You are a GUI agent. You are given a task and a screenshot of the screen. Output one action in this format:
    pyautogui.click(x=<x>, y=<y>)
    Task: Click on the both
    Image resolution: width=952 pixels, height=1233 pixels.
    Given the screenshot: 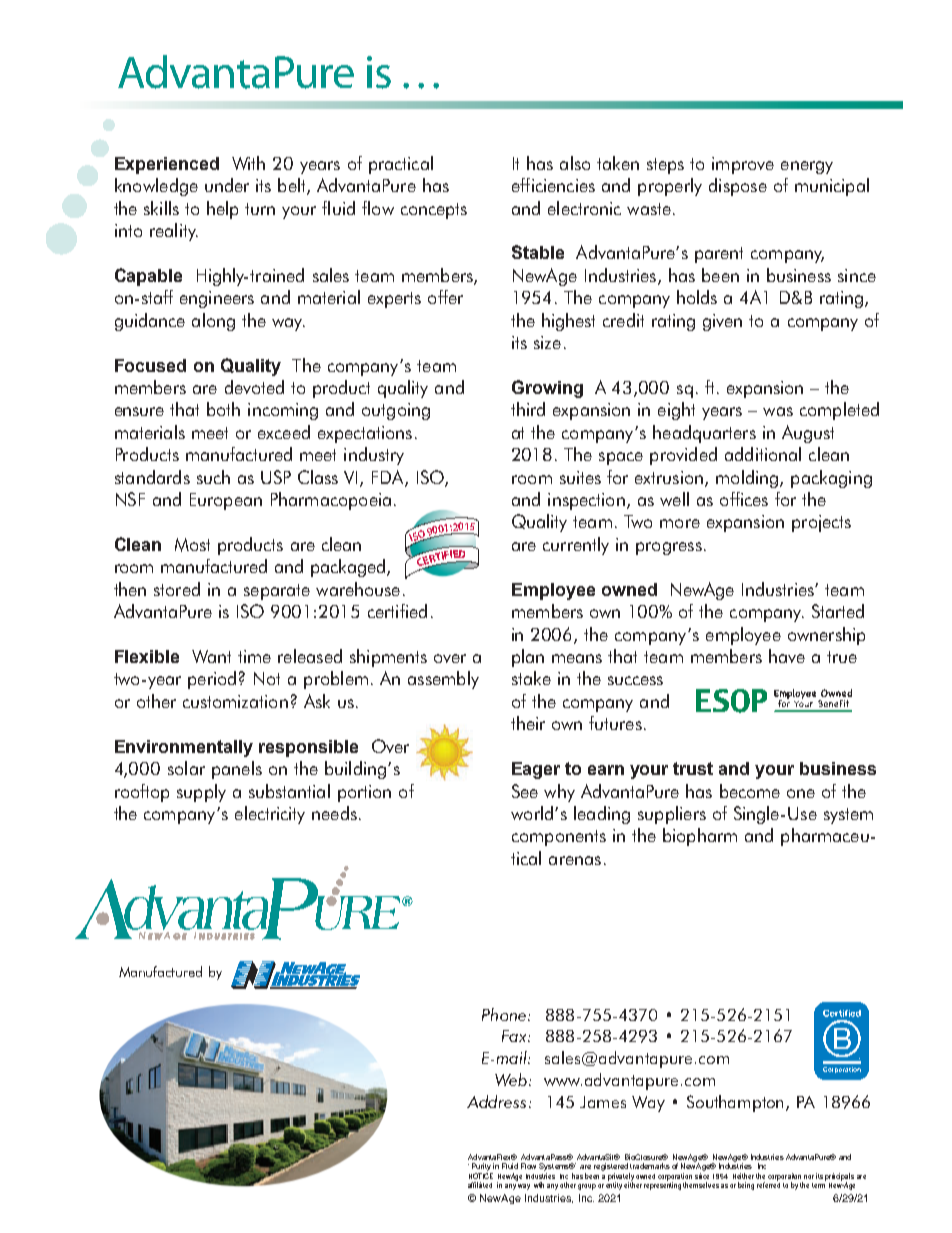 What is the action you would take?
    pyautogui.click(x=223, y=409)
